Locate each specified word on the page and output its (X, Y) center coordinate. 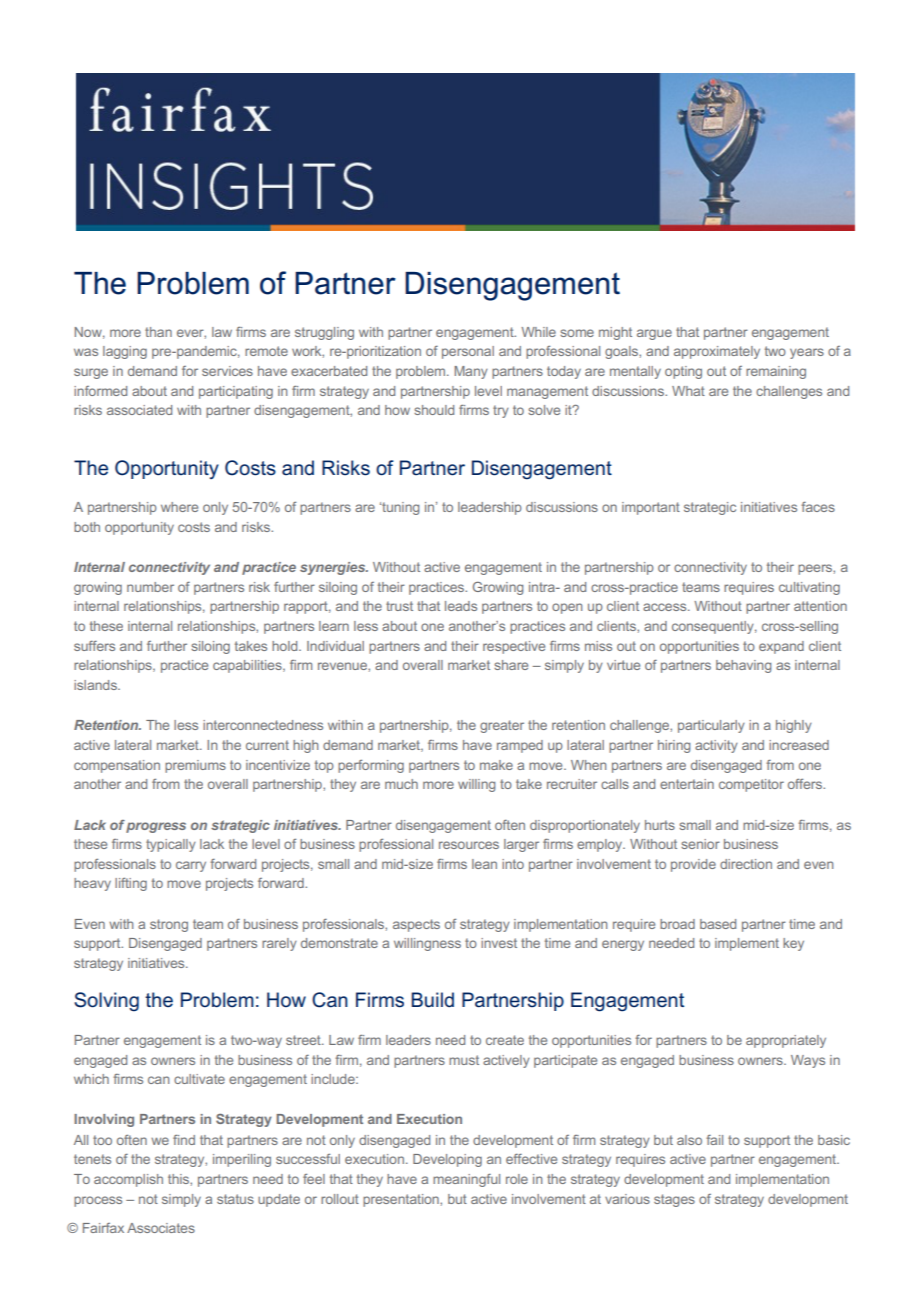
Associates (161, 1228)
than (158, 332)
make (496, 765)
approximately (717, 352)
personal (468, 352)
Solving (106, 1002)
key (793, 944)
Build (432, 1000)
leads (461, 606)
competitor (751, 785)
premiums (195, 766)
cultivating (809, 588)
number (150, 587)
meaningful (466, 1180)
